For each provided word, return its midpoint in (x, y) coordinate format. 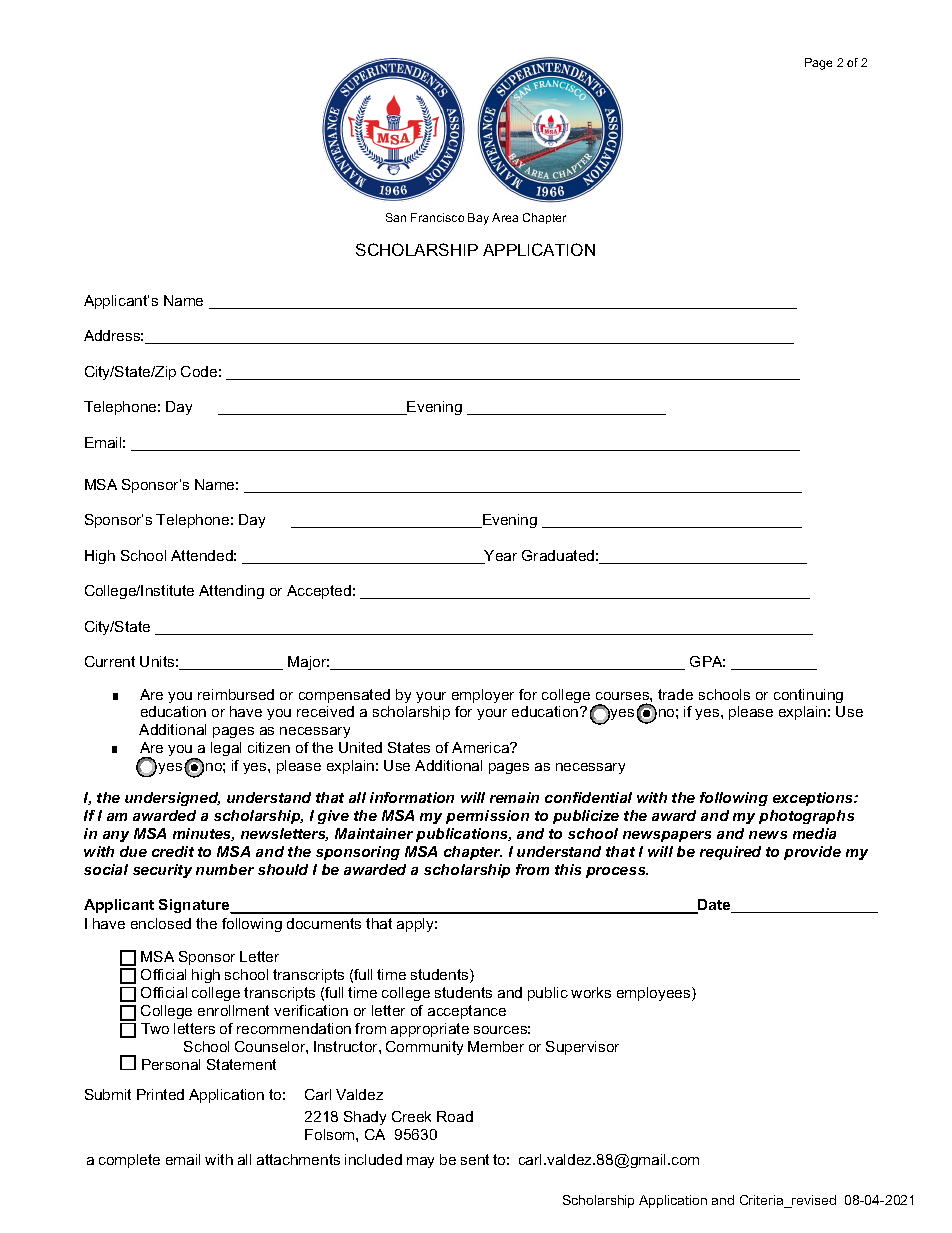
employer (483, 696)
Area (505, 217)
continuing (808, 696)
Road (455, 1116)
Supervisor (582, 1048)
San (396, 217)
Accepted (319, 592)
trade (675, 694)
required (730, 853)
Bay (478, 219)
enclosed (161, 923)
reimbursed (236, 694)
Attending (231, 592)
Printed (160, 1094)
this (568, 869)
